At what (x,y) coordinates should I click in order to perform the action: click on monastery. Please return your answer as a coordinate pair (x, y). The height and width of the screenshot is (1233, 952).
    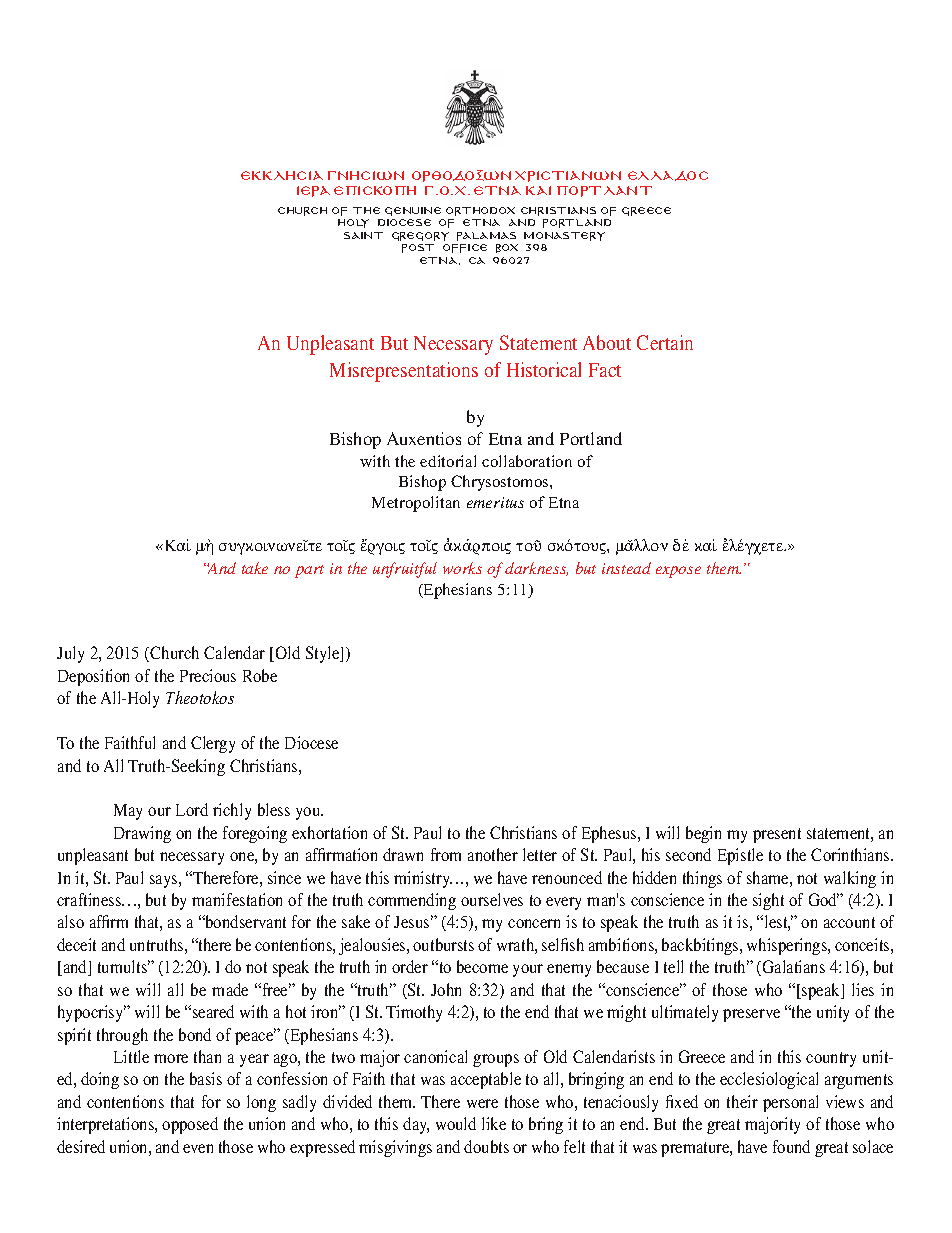
    Looking at the image, I should click on (564, 236).
